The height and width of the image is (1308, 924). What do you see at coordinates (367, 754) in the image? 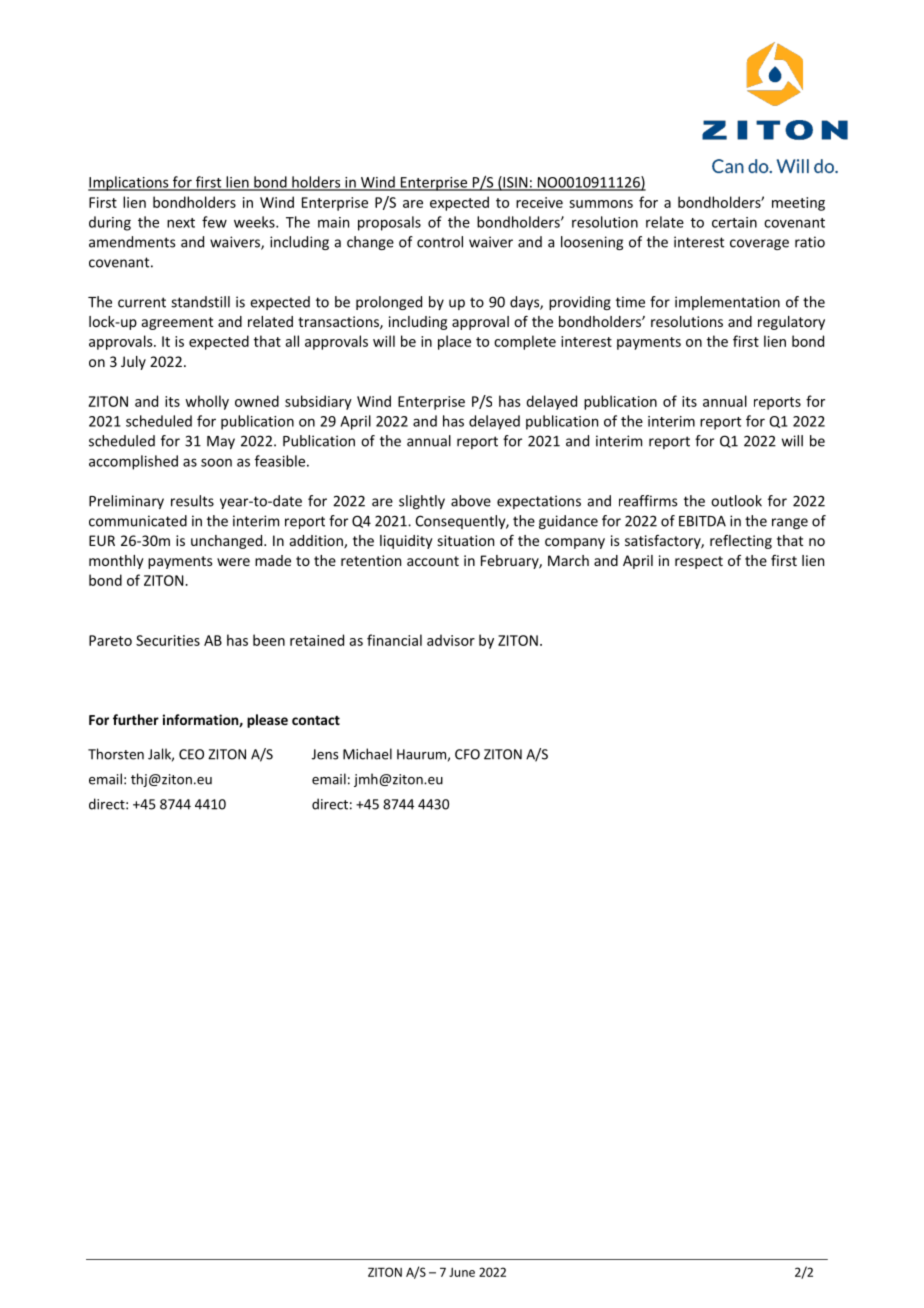
I see `Michael` at bounding box center [367, 754].
